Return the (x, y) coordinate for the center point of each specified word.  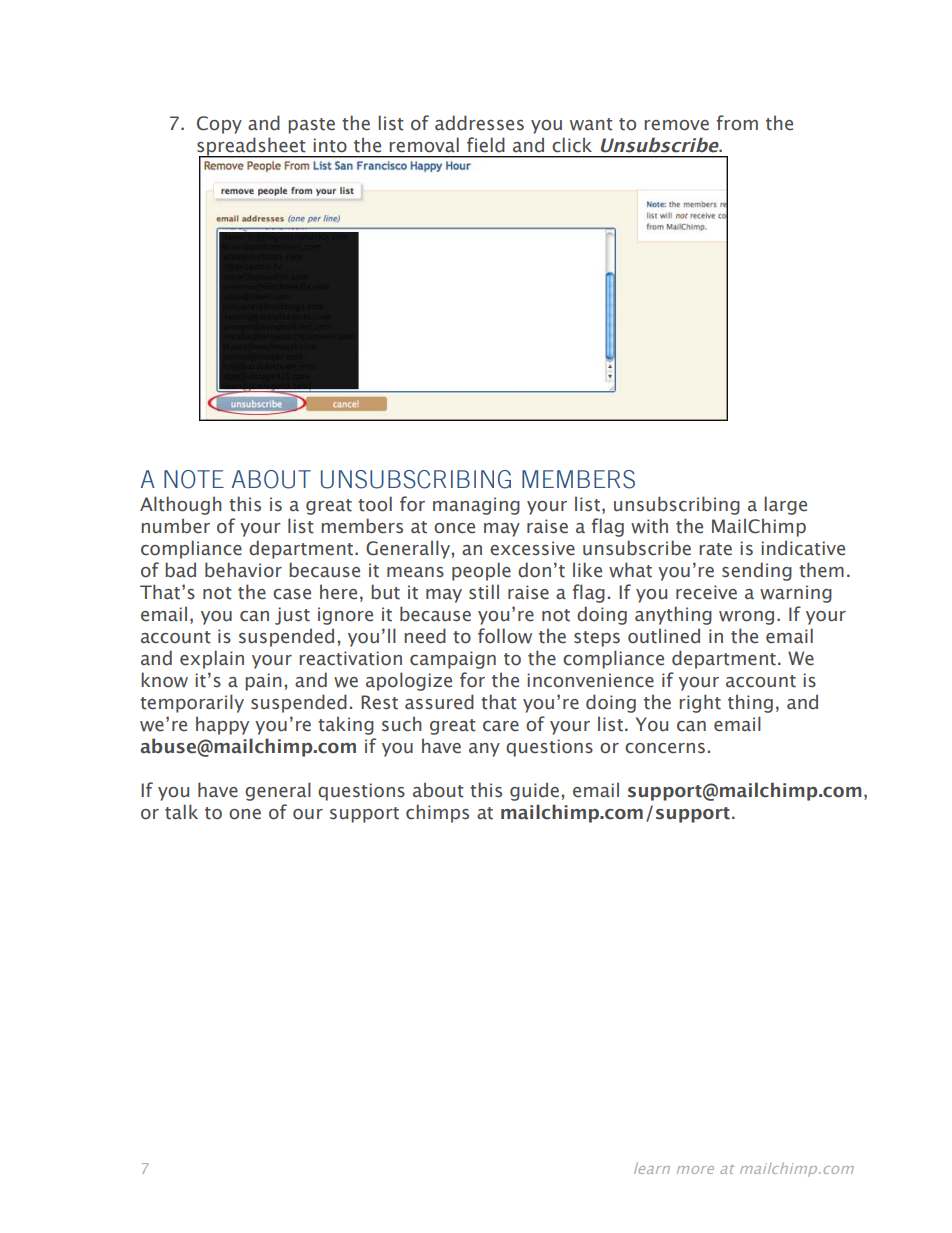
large (785, 505)
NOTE (194, 479)
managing (476, 506)
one (245, 814)
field (486, 145)
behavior (243, 570)
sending (757, 571)
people (481, 571)
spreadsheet (252, 147)
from (737, 123)
